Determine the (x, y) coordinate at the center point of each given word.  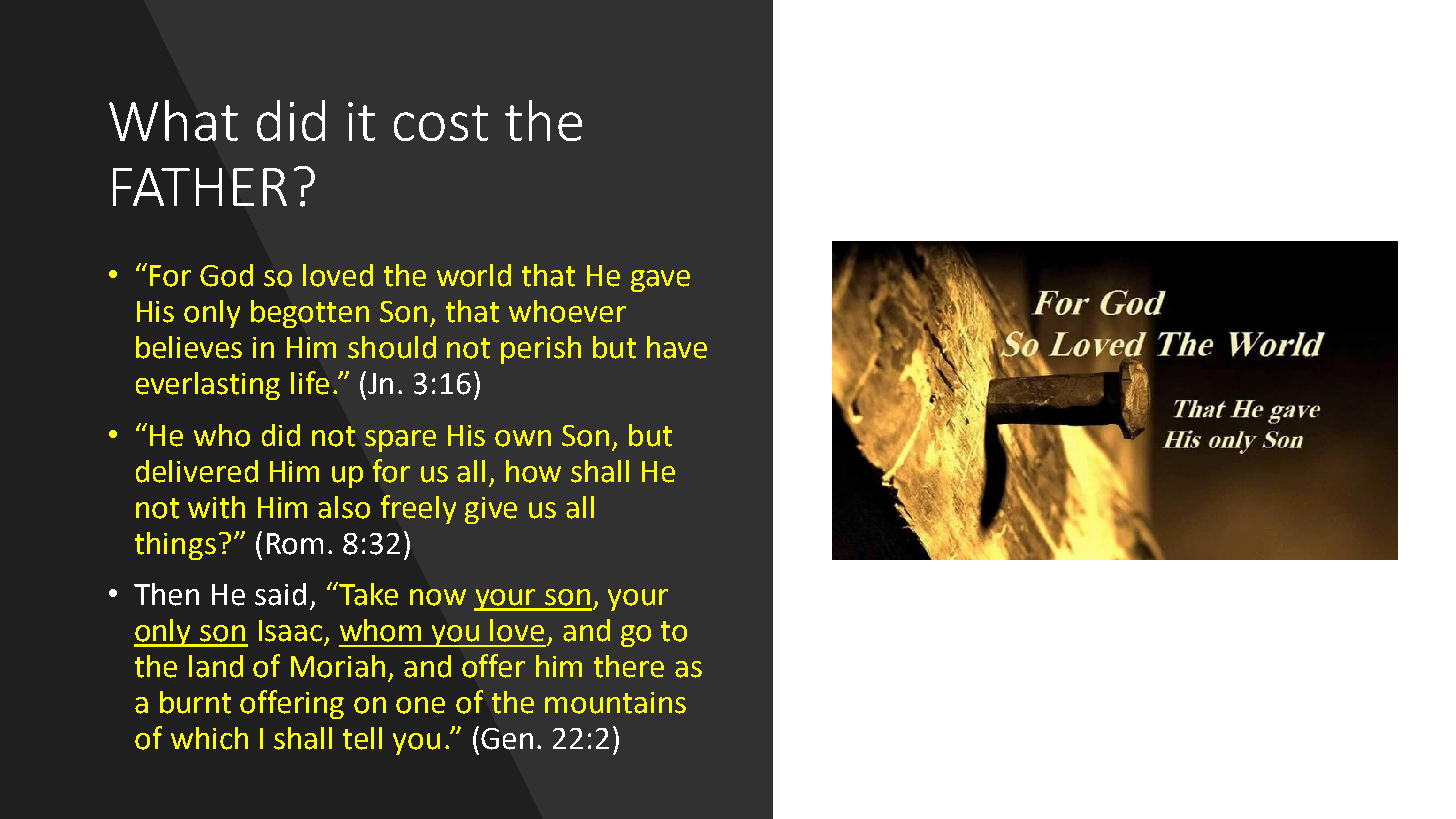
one (420, 705)
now (438, 597)
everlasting (208, 386)
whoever (567, 311)
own (523, 438)
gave (660, 281)
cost (441, 123)
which (209, 738)
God (226, 275)
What (173, 120)
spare (400, 441)
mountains (615, 703)
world (474, 275)
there (629, 666)
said (280, 594)
